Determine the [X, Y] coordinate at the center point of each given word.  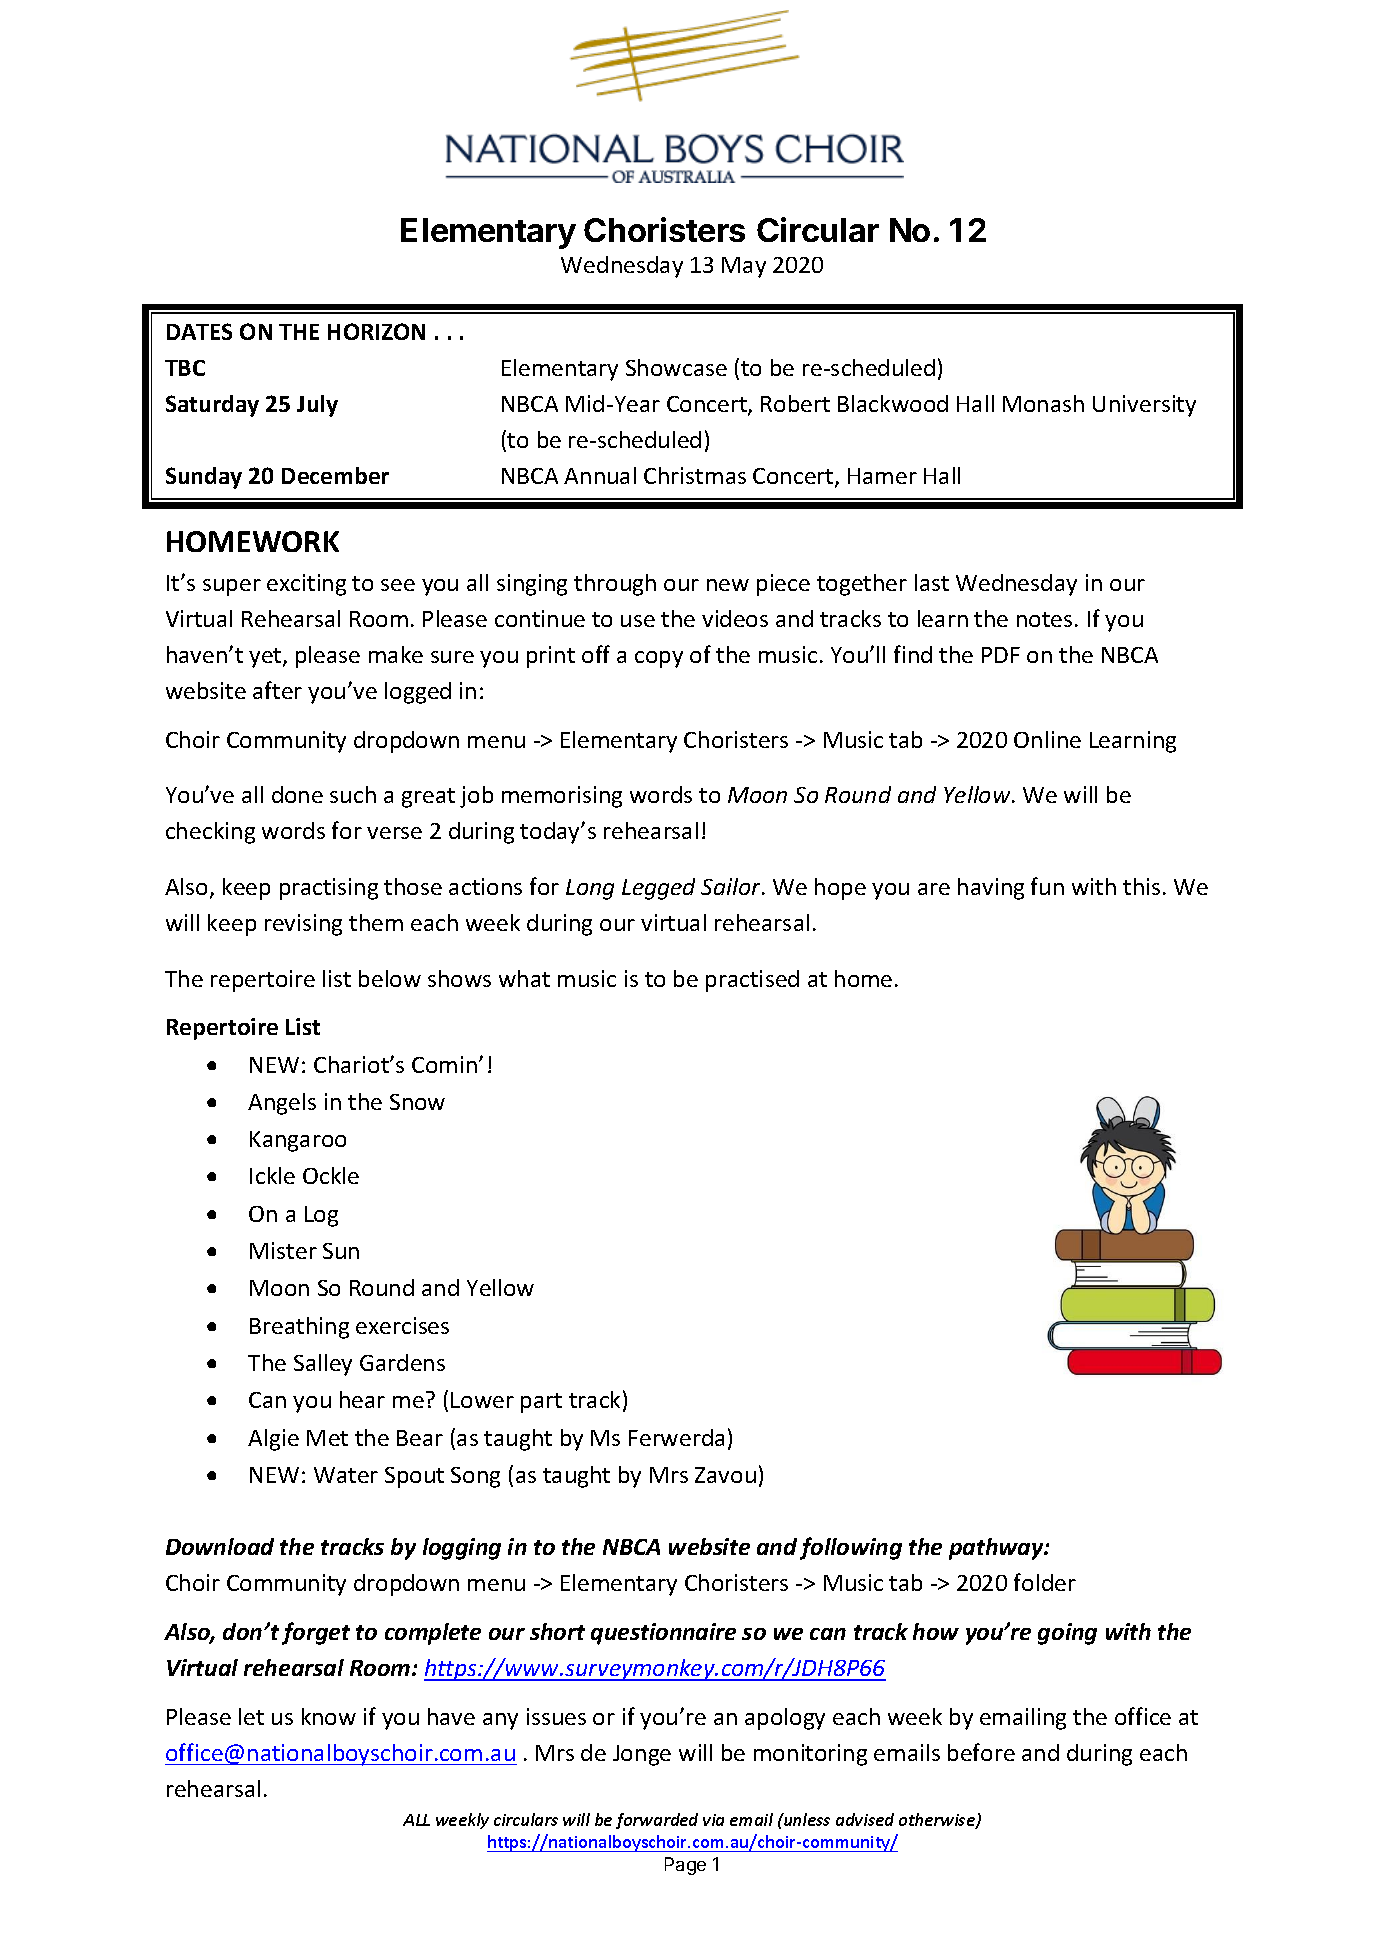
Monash [1043, 403]
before [981, 1752]
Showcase [676, 367]
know [329, 1716]
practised [752, 981]
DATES [199, 331]
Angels [282, 1104]
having [991, 889]
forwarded [657, 1821]
